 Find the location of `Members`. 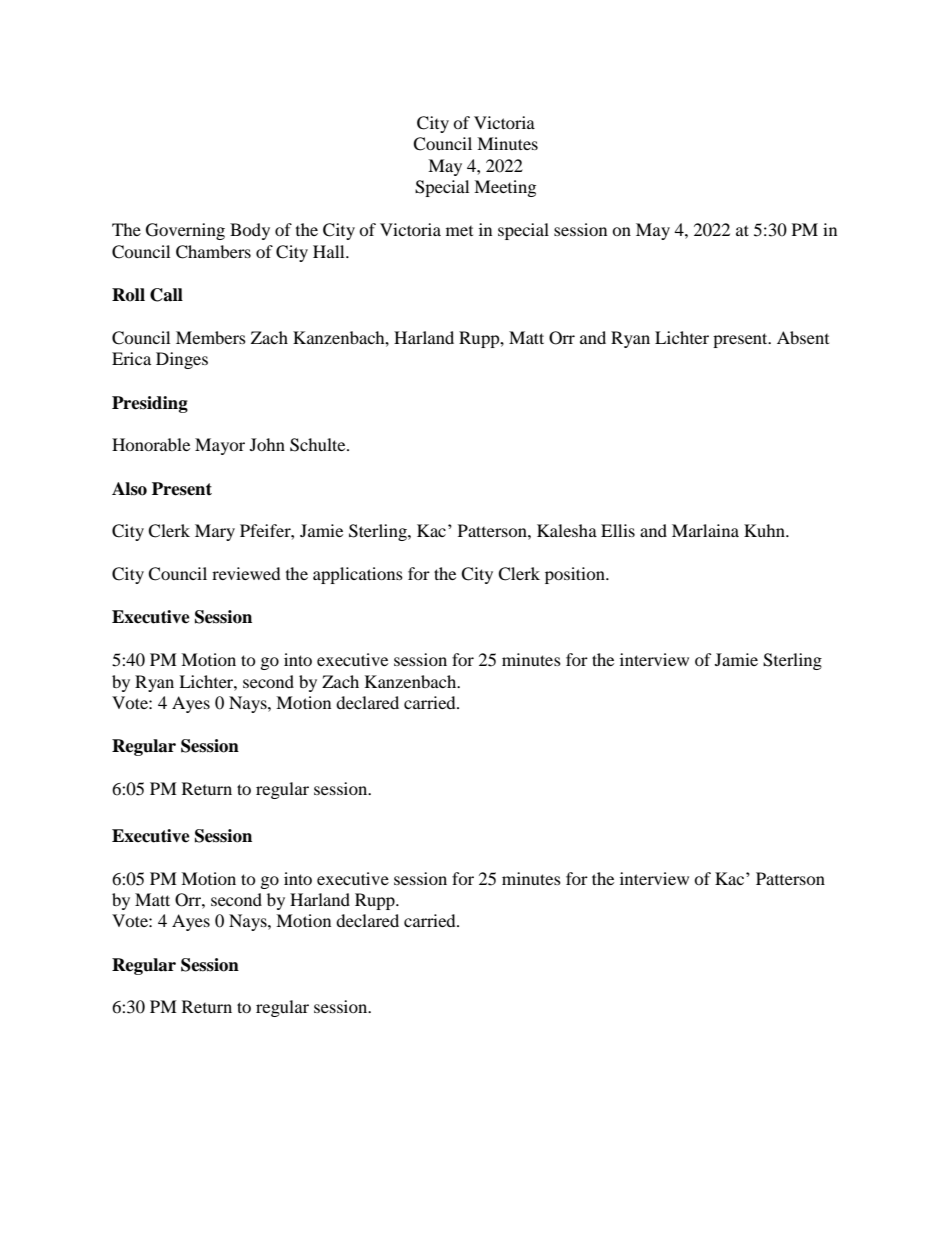

Members is located at coordinates (211, 337).
